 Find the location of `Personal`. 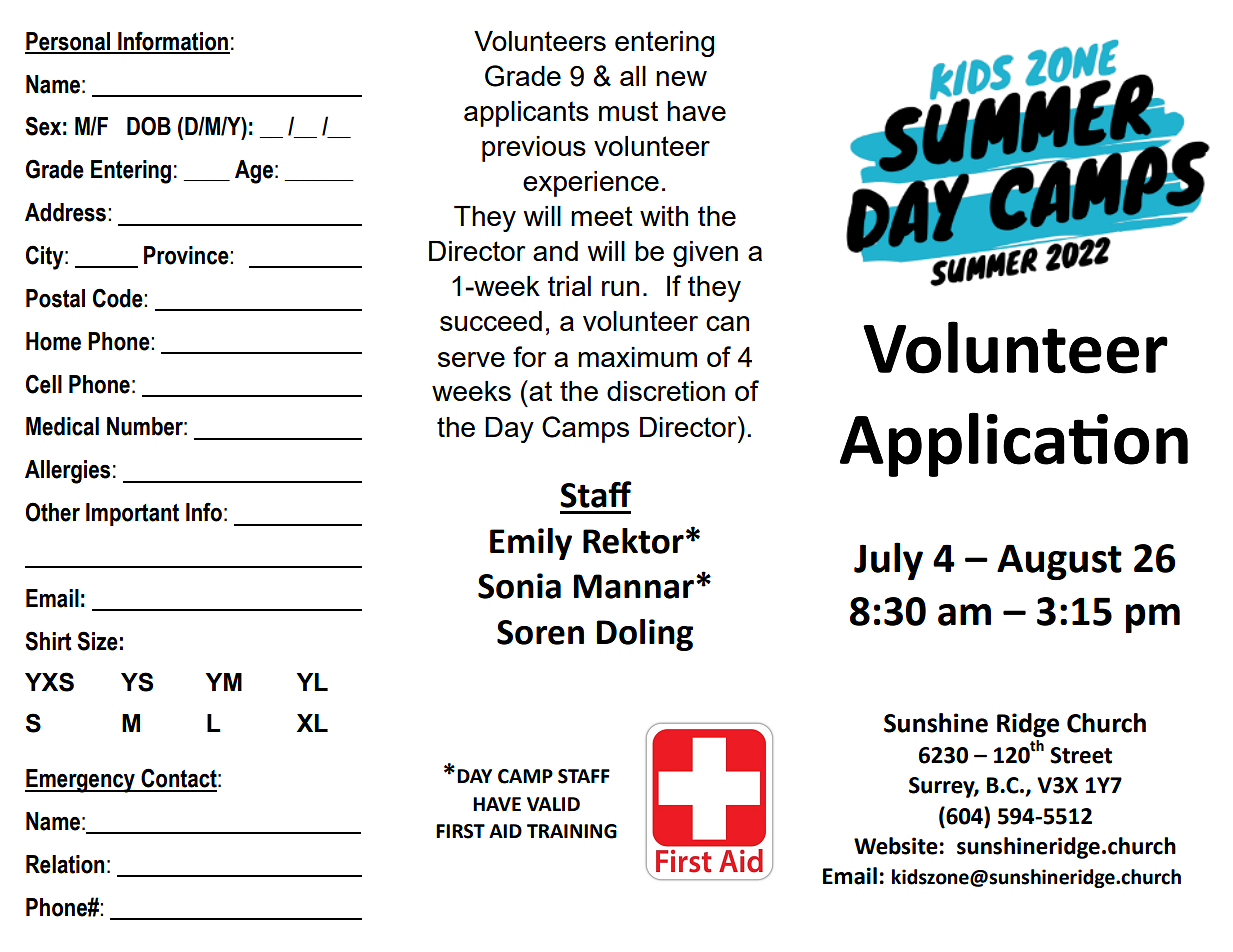

Personal is located at coordinates (69, 42).
